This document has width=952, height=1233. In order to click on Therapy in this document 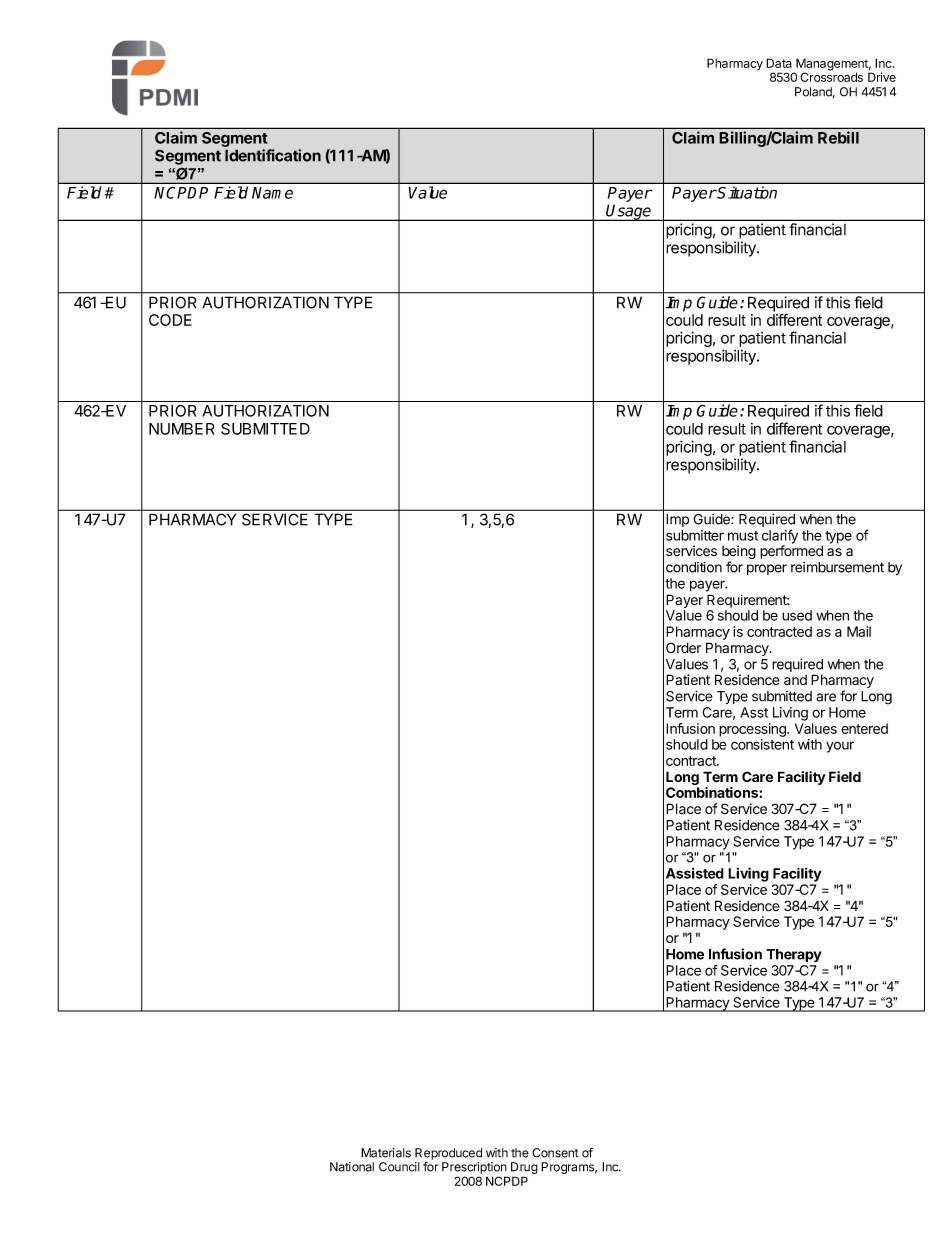, I will do `click(793, 956)`.
